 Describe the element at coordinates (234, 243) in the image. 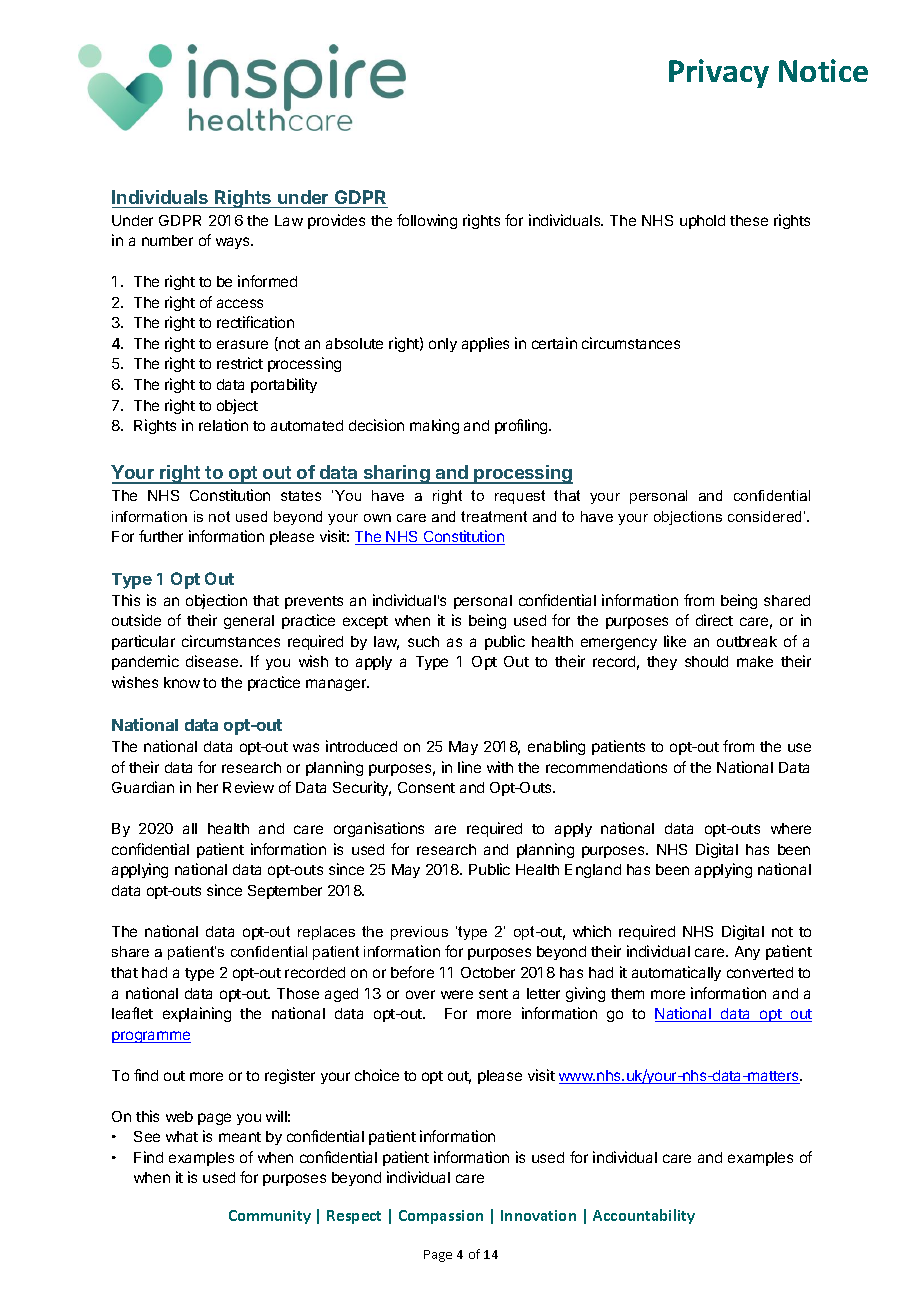

I see `ways` at that location.
